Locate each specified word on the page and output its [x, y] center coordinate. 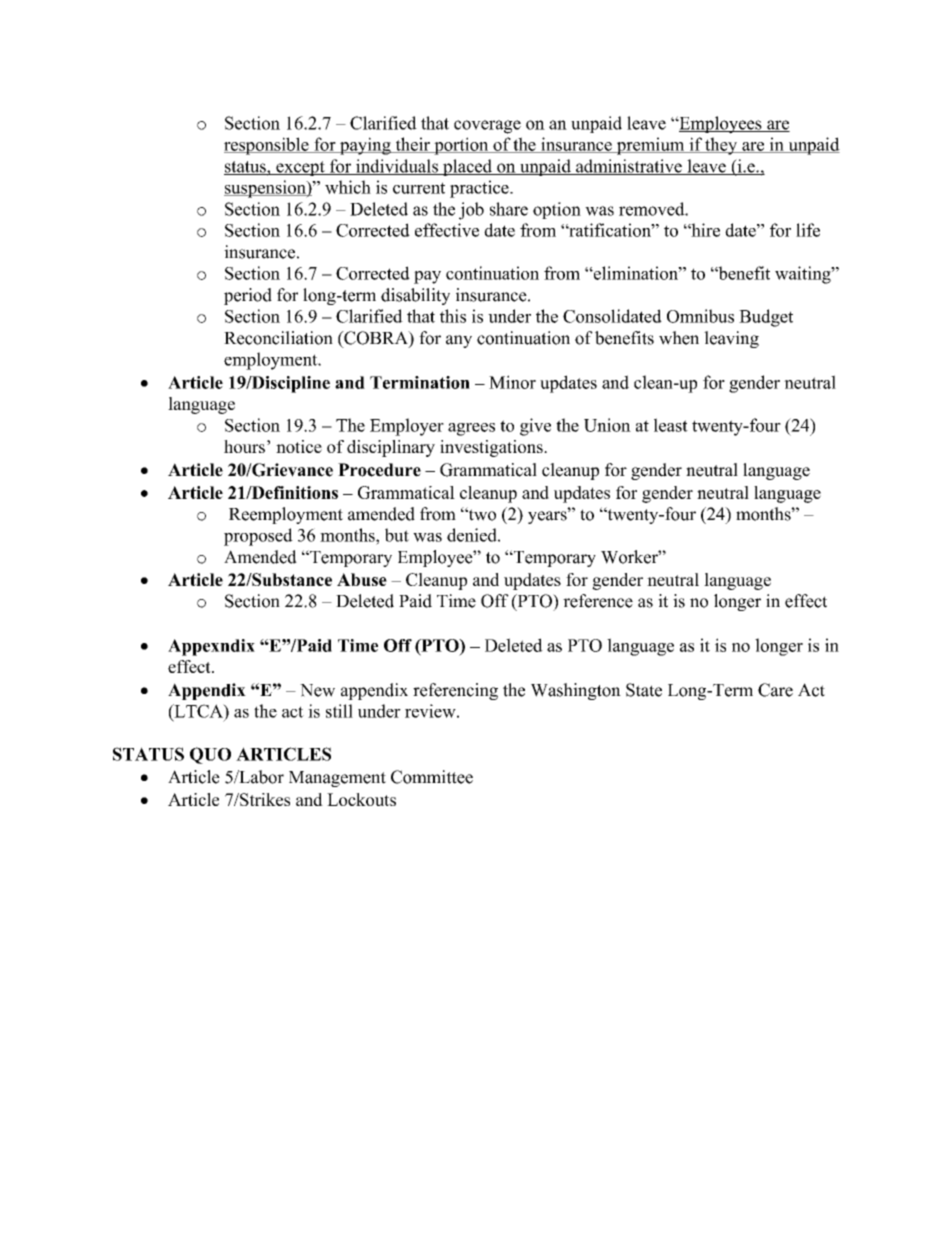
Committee [432, 777]
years [548, 516]
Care [775, 690]
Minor [512, 382]
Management [337, 779]
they [721, 146]
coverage [487, 127]
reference [598, 601]
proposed [258, 537]
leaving [731, 339]
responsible [267, 146]
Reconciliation [278, 338]
